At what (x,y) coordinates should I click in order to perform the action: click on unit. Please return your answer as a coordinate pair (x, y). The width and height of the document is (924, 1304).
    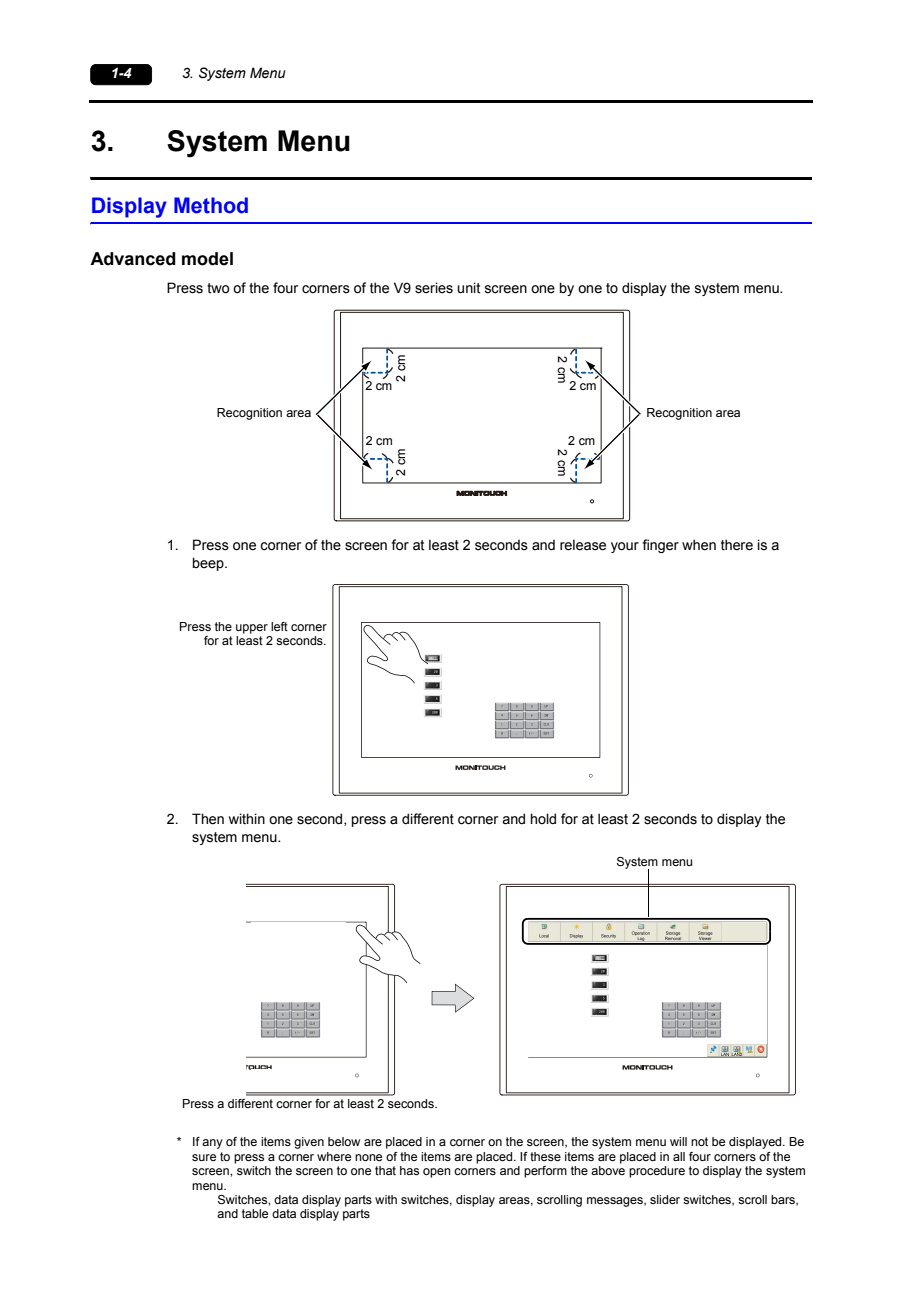
    Looking at the image, I should click on (469, 288).
